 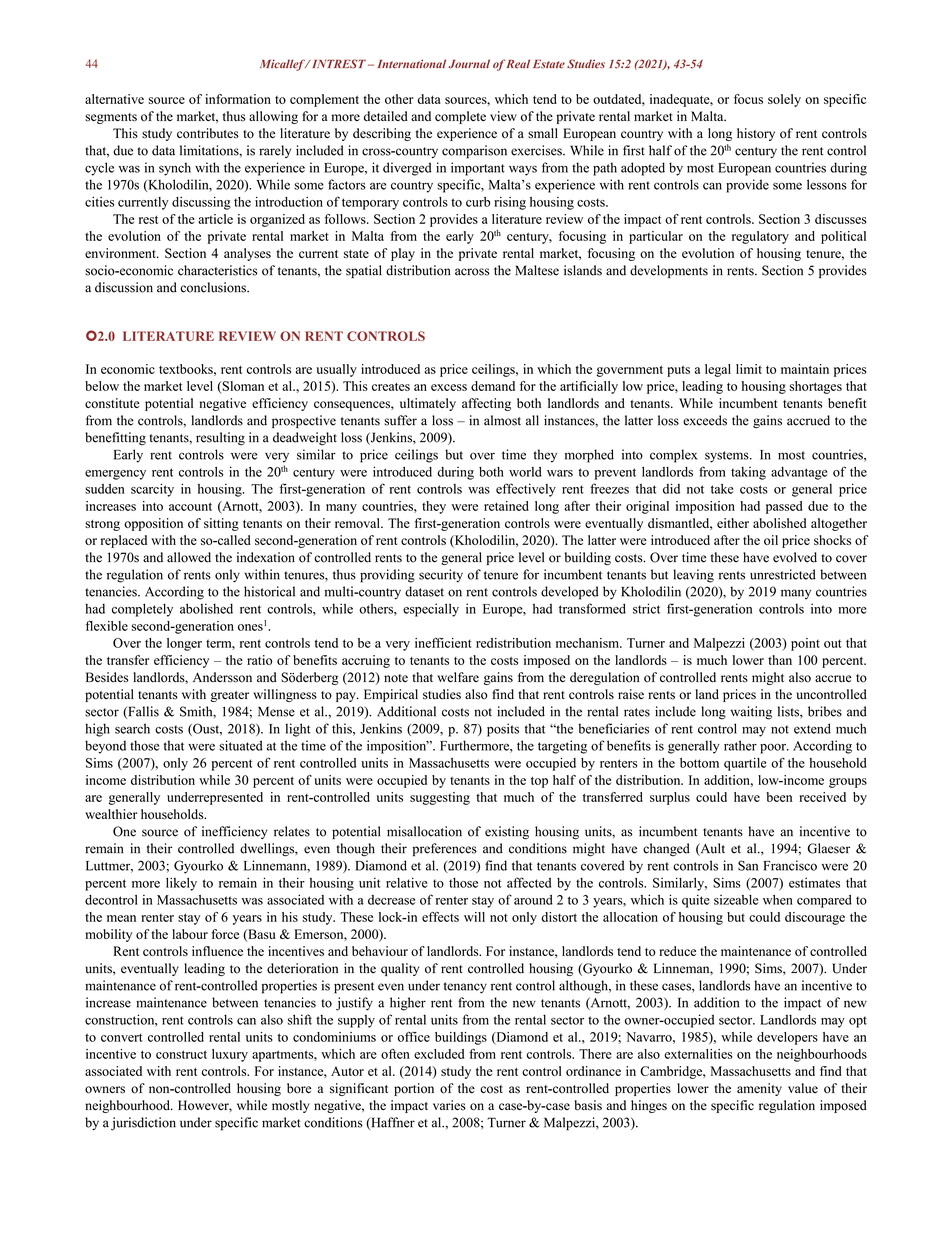 What do you see at coordinates (795, 557) in the document?
I see `evolved` at bounding box center [795, 557].
